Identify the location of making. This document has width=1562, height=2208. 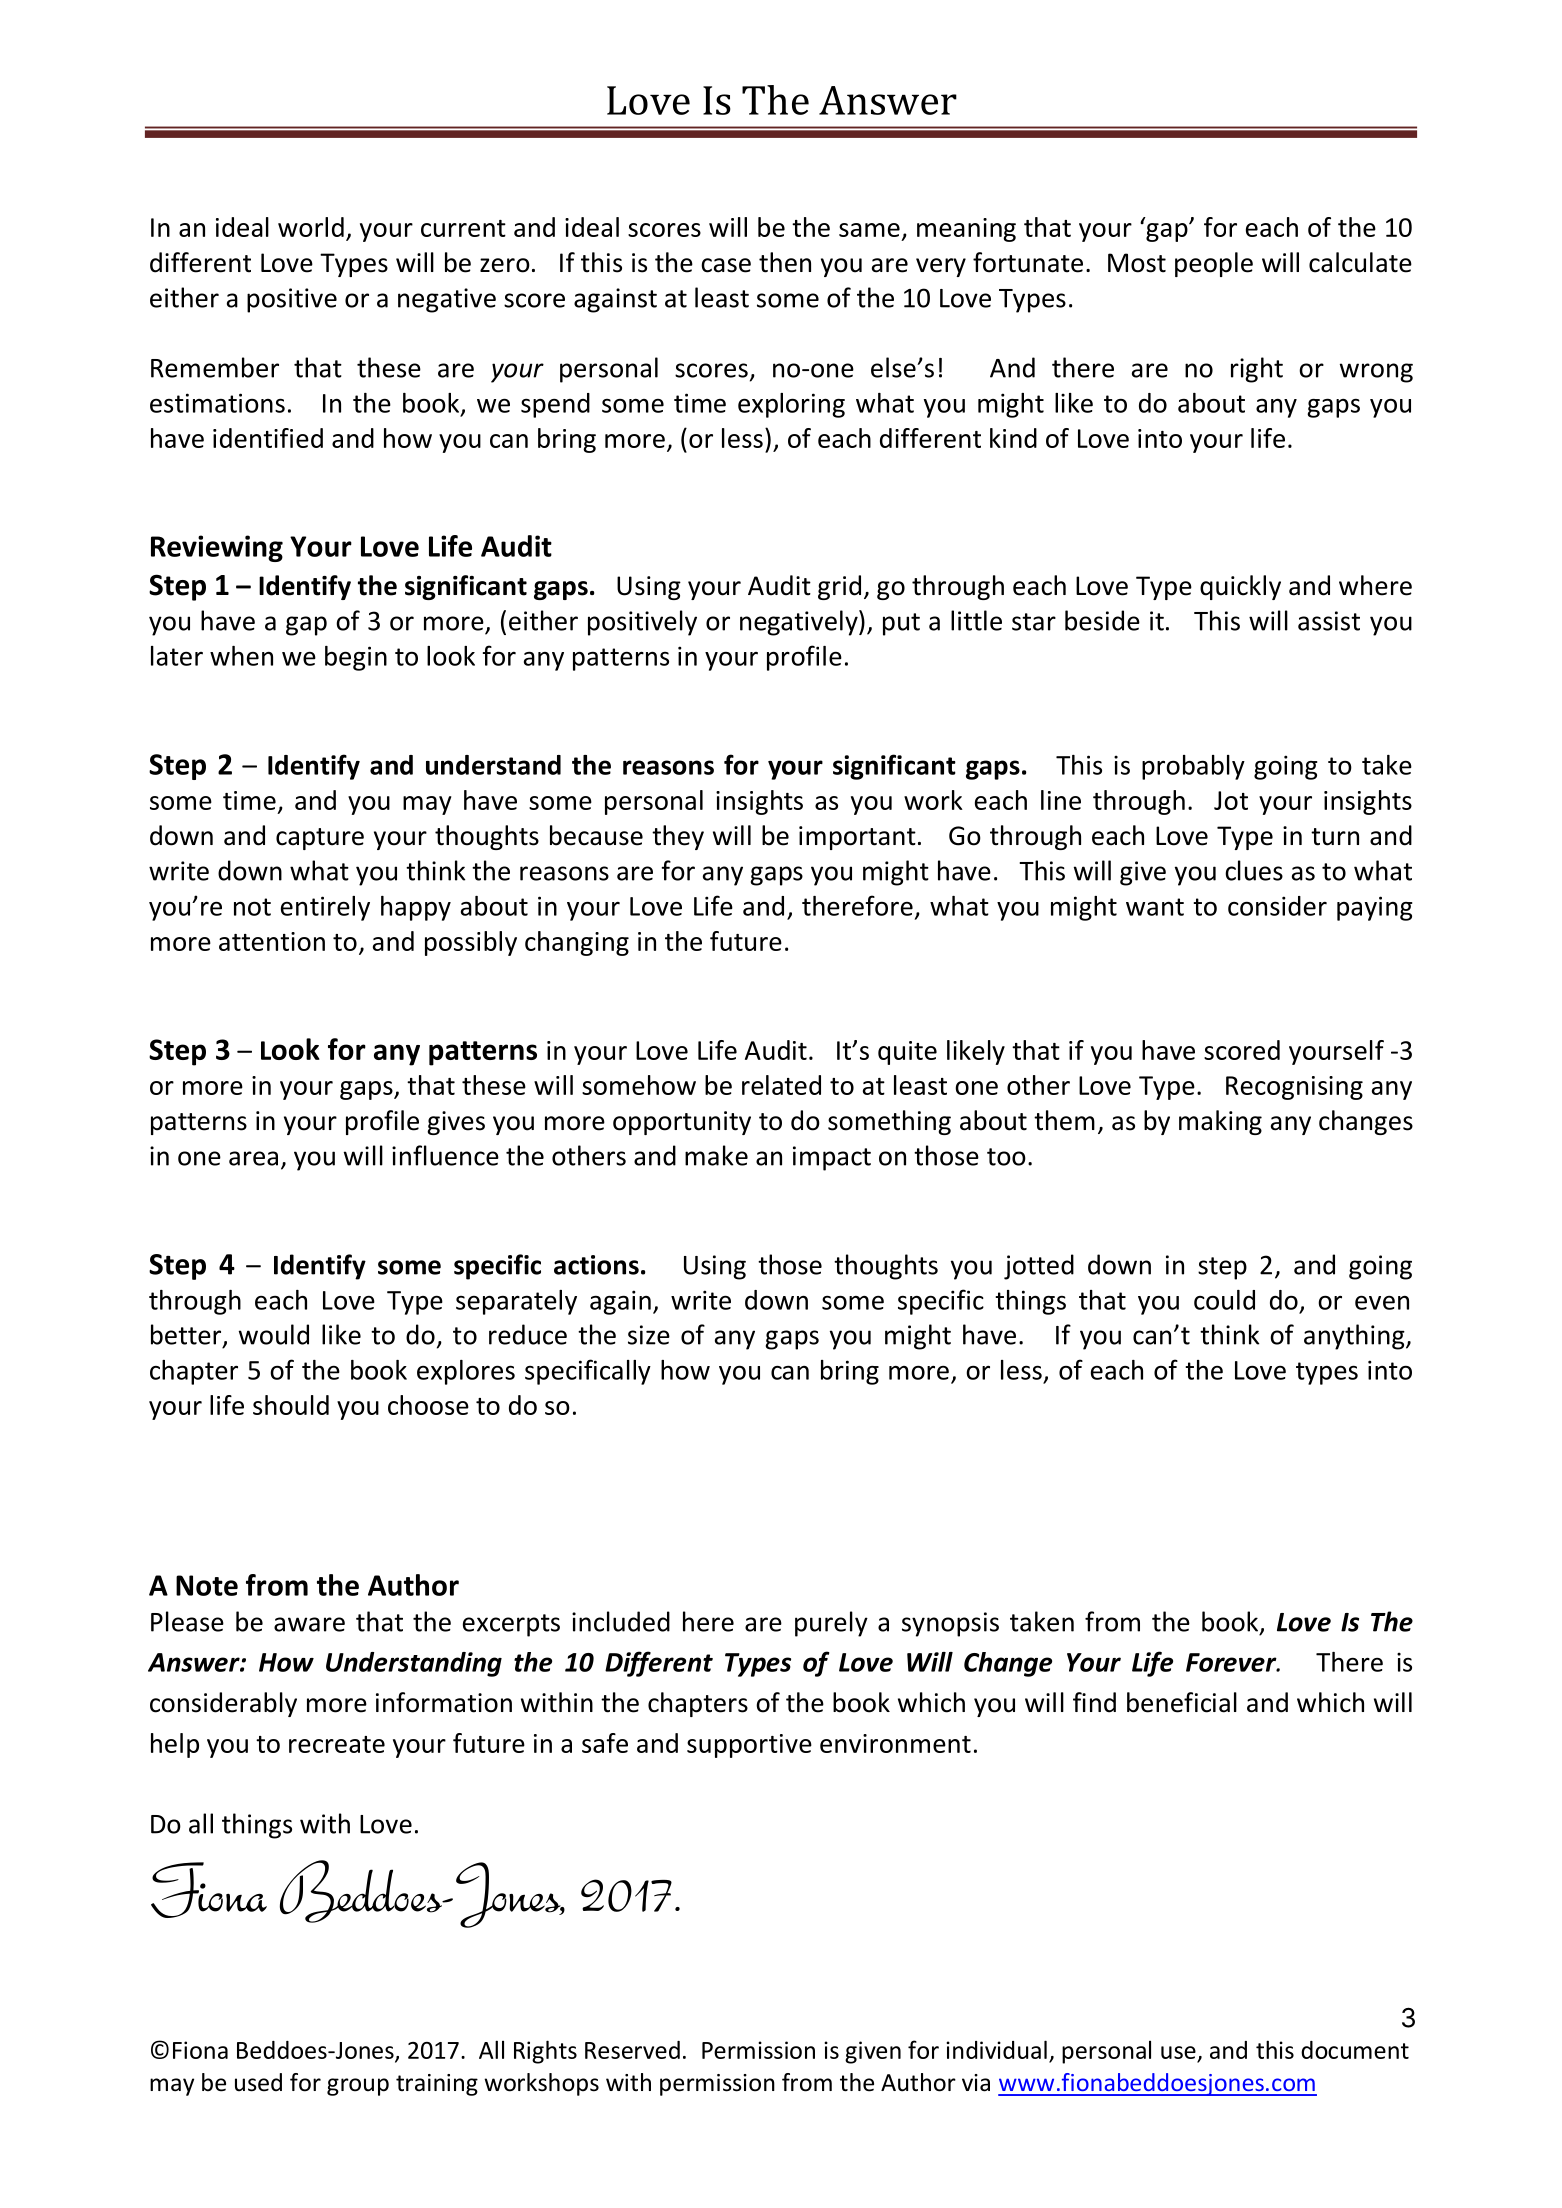
(1220, 1122).
